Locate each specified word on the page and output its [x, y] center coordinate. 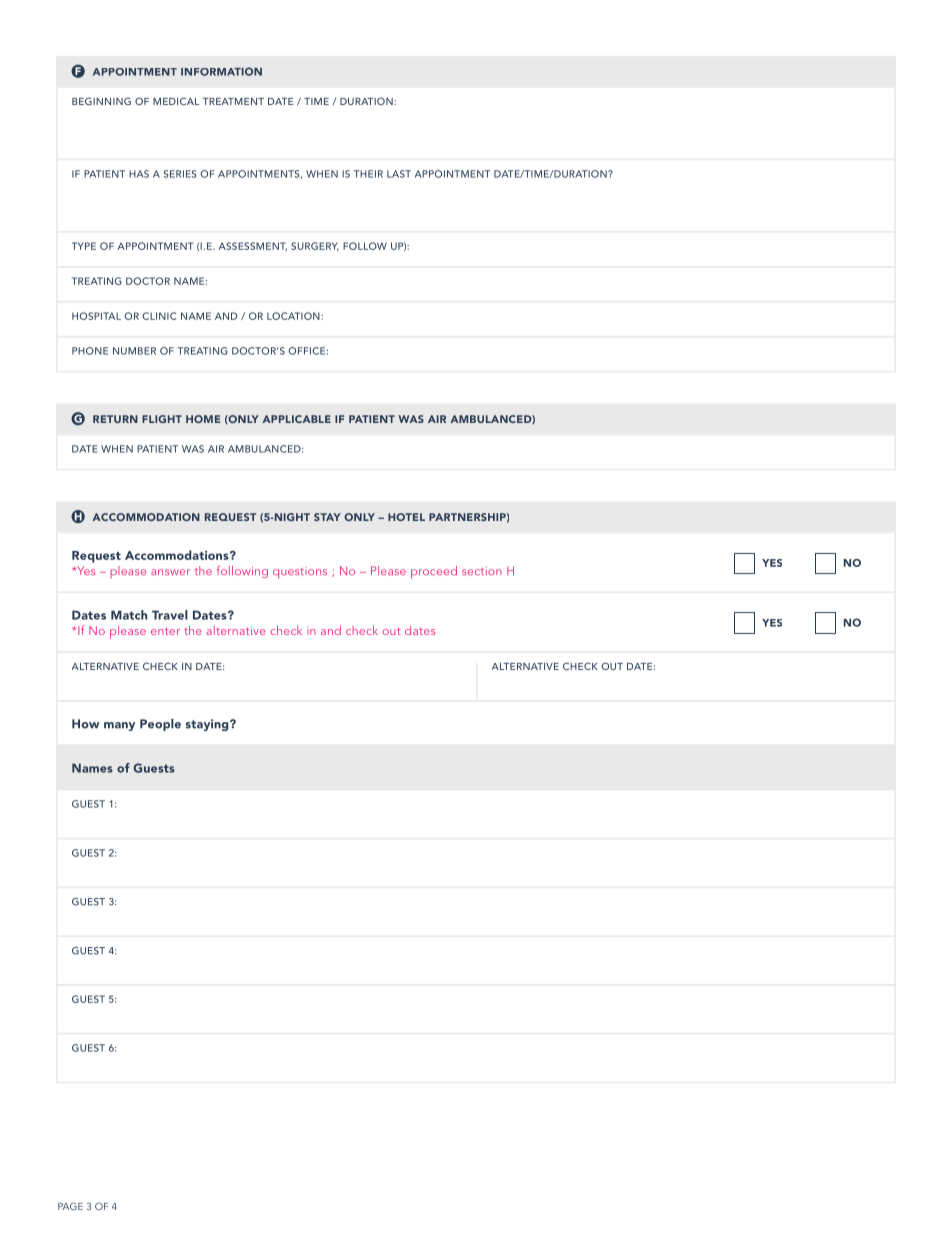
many [119, 726]
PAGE [70, 1206]
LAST [399, 174]
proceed [434, 572]
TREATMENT [233, 101]
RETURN [115, 419]
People [160, 725]
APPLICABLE [296, 419]
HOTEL [406, 517]
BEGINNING [101, 101]
